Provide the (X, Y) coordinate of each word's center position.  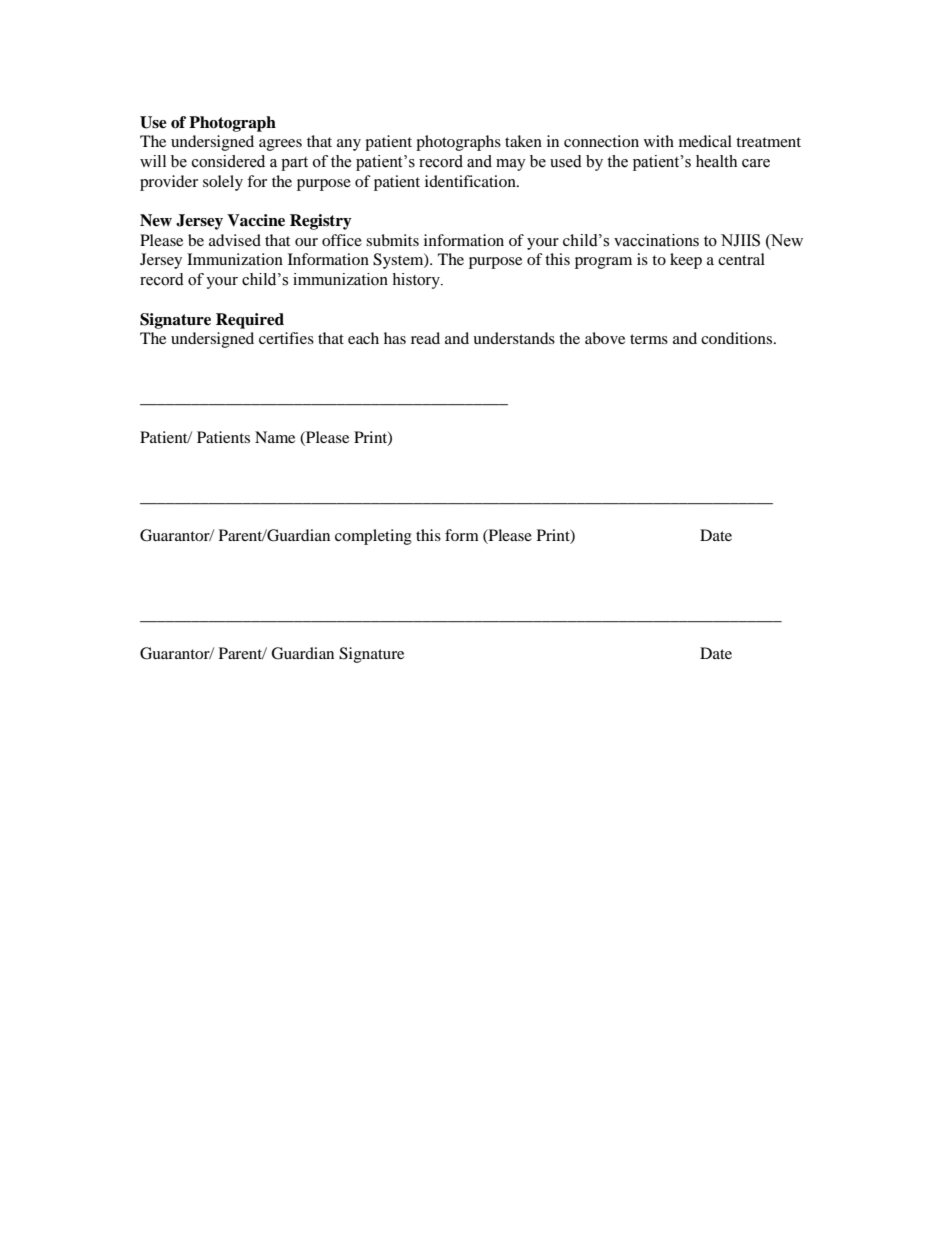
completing (373, 537)
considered (228, 161)
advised (235, 240)
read (425, 338)
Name (275, 437)
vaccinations (656, 240)
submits (392, 240)
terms (649, 339)
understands (514, 338)
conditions (738, 338)
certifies (286, 338)
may (511, 165)
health (716, 161)
